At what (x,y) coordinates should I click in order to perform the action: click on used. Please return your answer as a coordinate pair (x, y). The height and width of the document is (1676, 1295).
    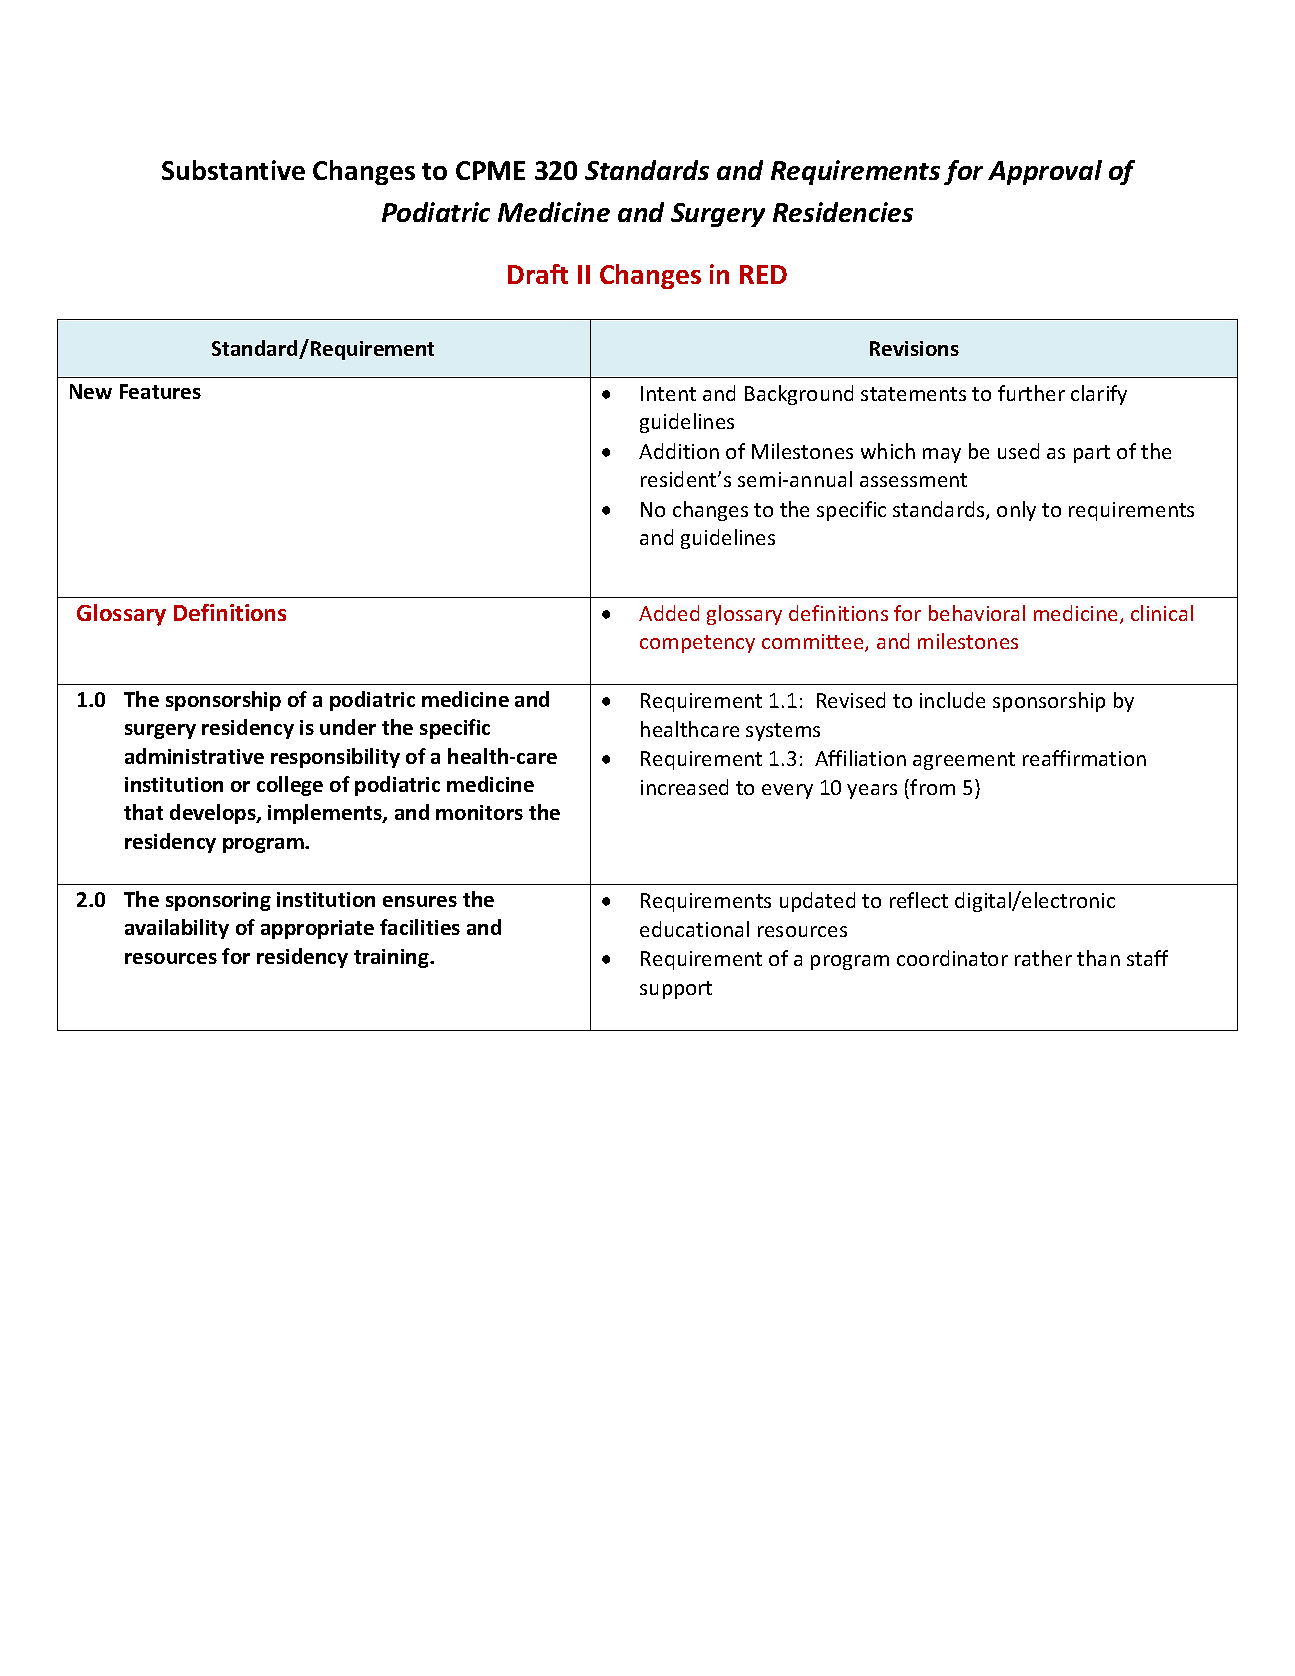
    Looking at the image, I should click on (1018, 451).
